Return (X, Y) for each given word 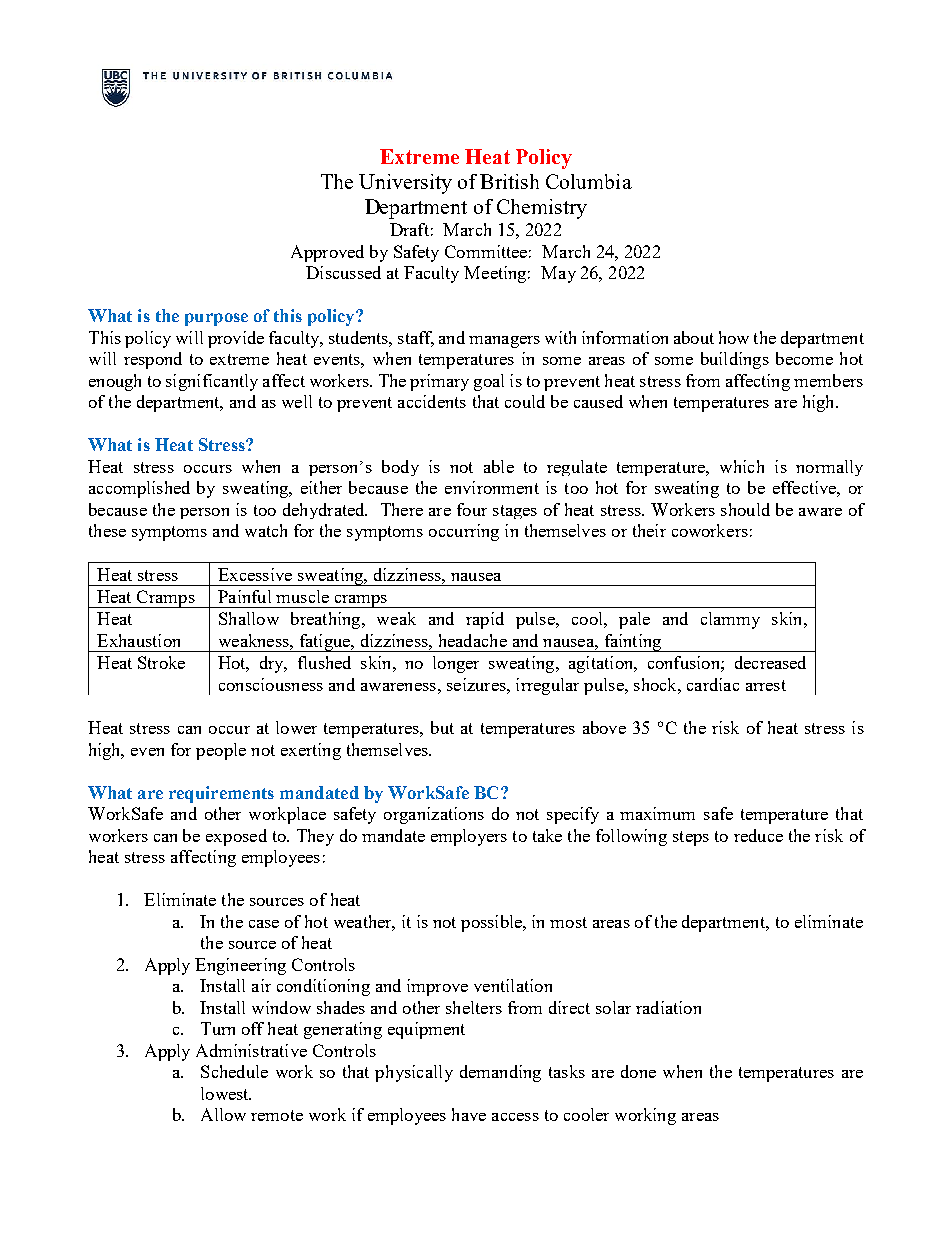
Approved (327, 253)
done (638, 1071)
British (509, 181)
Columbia (589, 181)
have (469, 1114)
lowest (226, 1093)
